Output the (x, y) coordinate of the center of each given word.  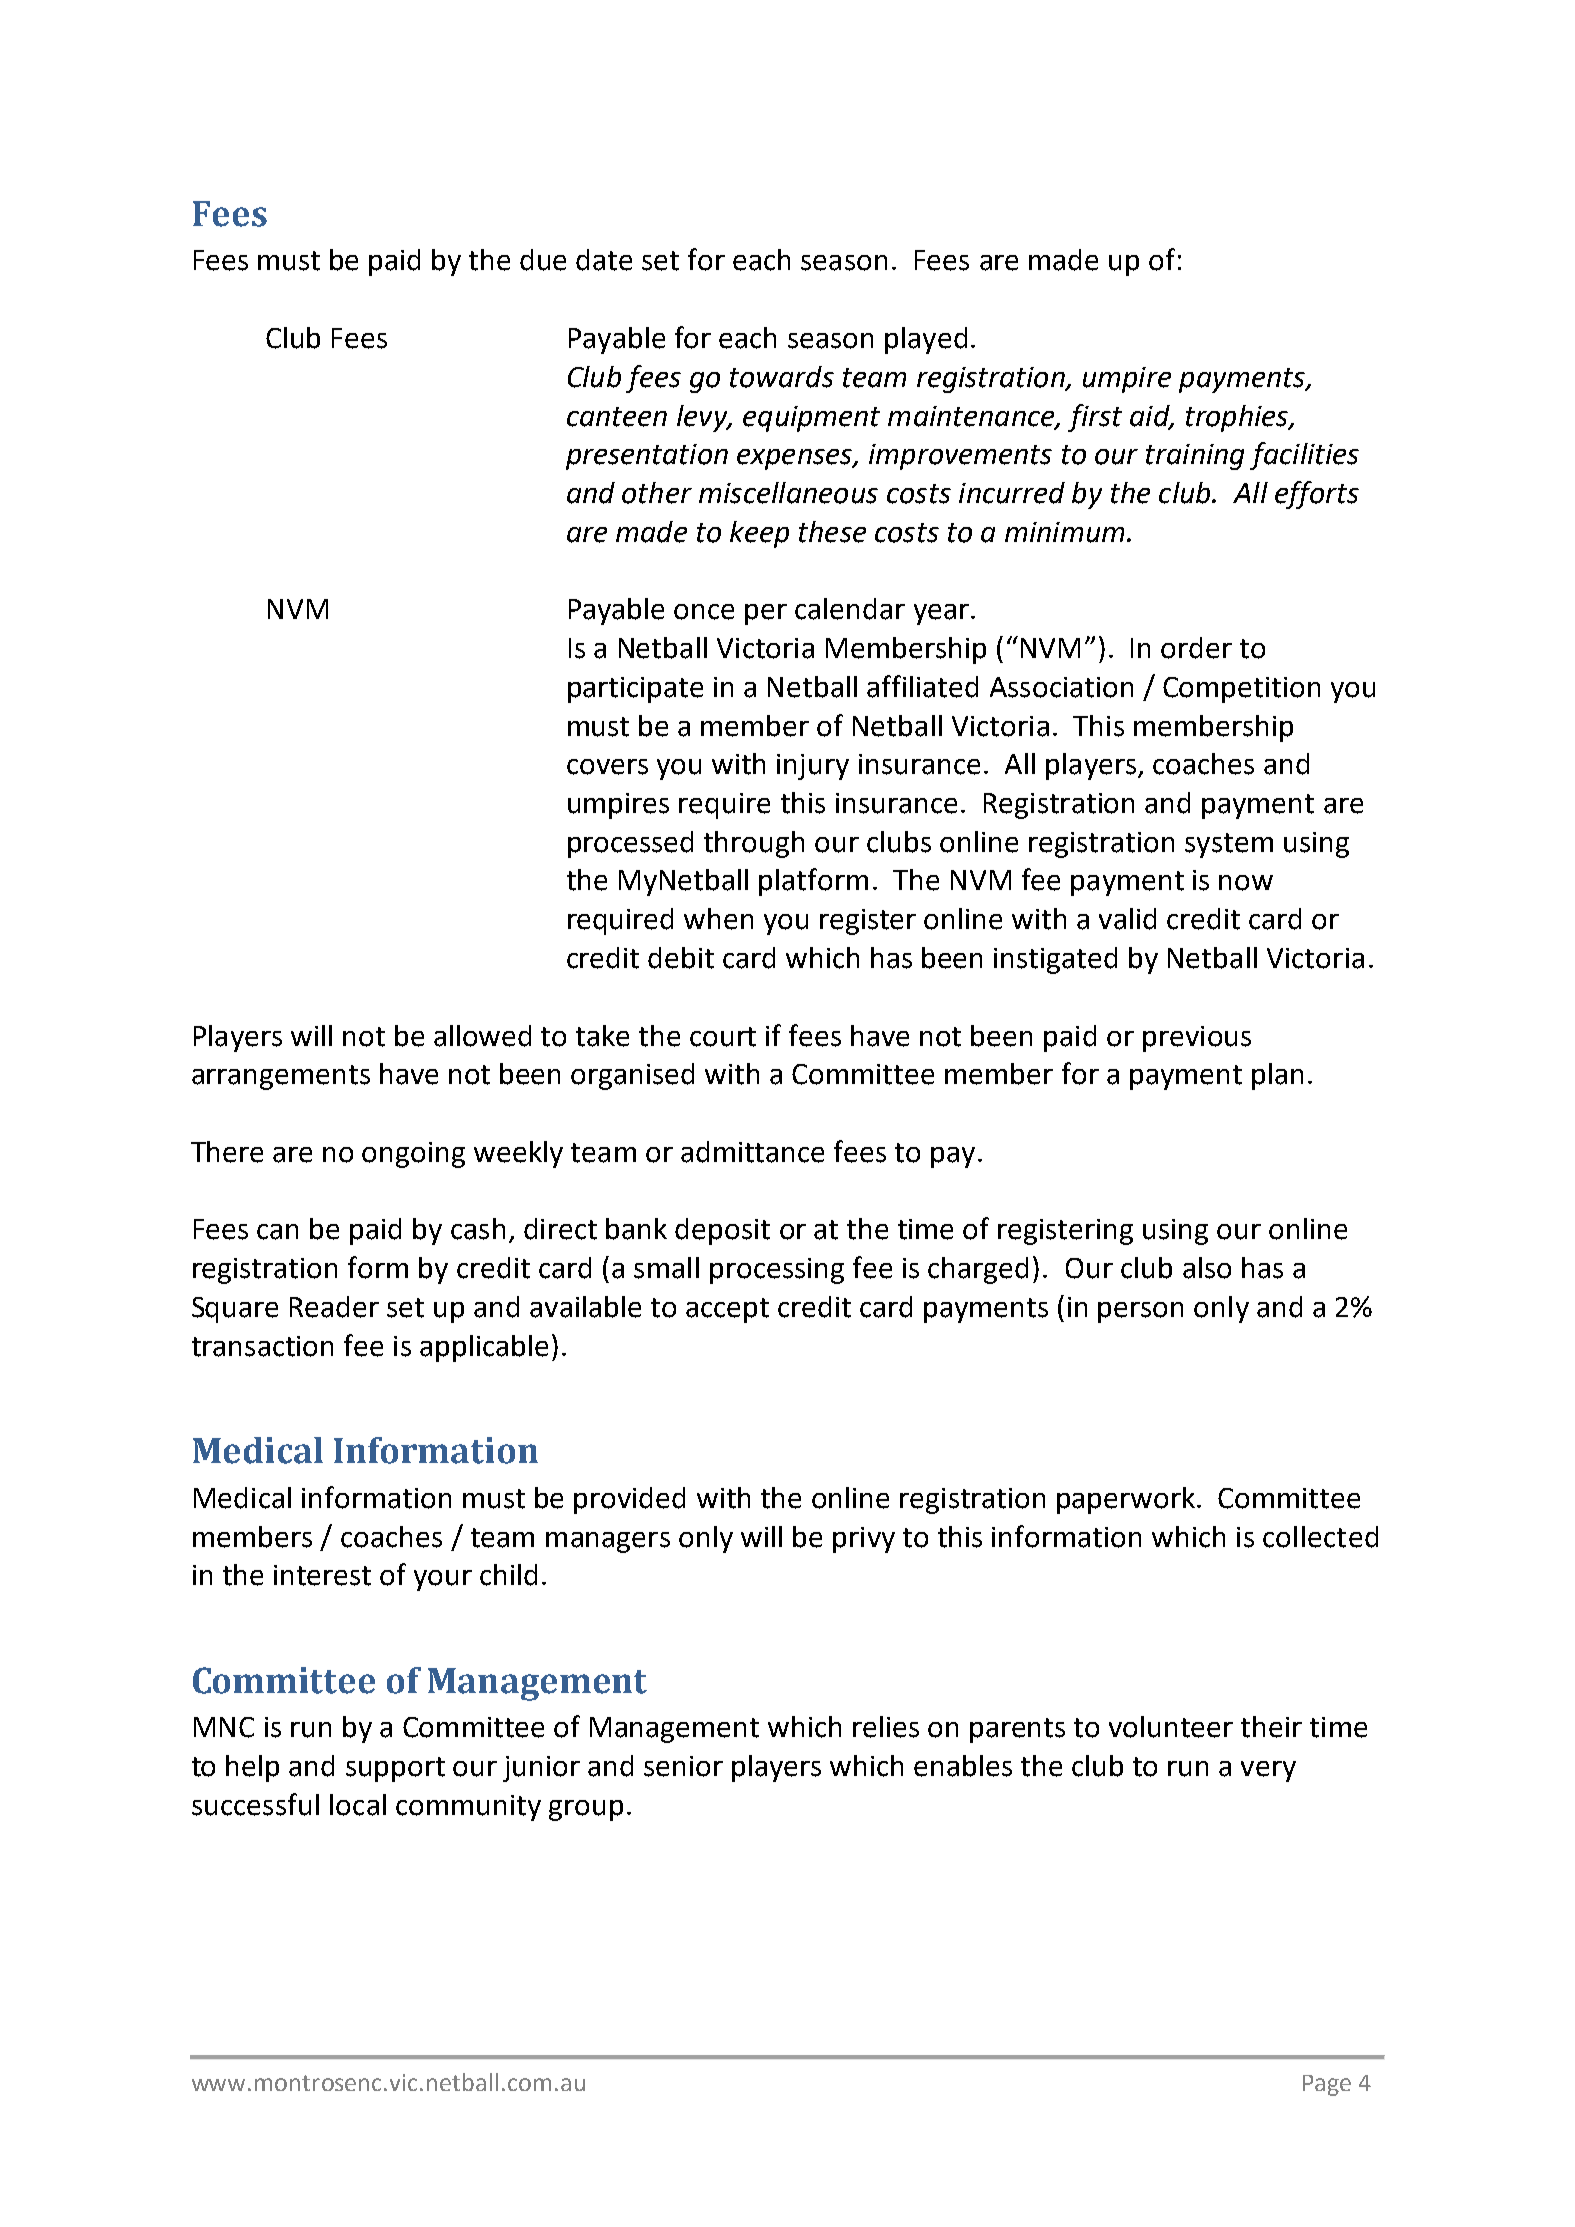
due (543, 260)
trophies (1238, 418)
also (1207, 1268)
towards (782, 377)
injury (813, 767)
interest (322, 1575)
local (358, 1805)
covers (607, 767)
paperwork (1126, 1500)
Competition (1241, 690)
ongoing (413, 1155)
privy (864, 1540)
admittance (752, 1152)
